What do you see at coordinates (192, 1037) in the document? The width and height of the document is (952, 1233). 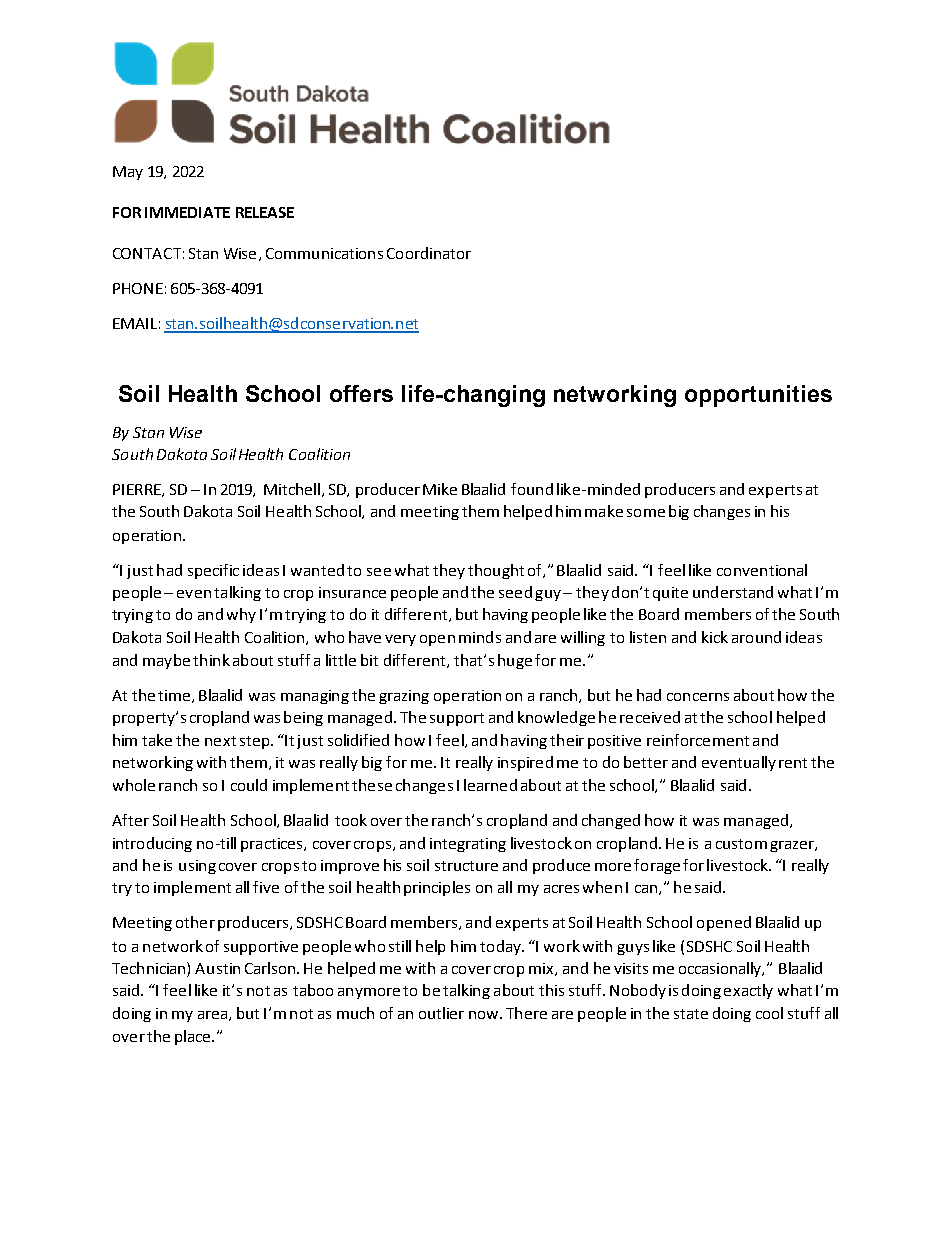 I see `place` at bounding box center [192, 1037].
